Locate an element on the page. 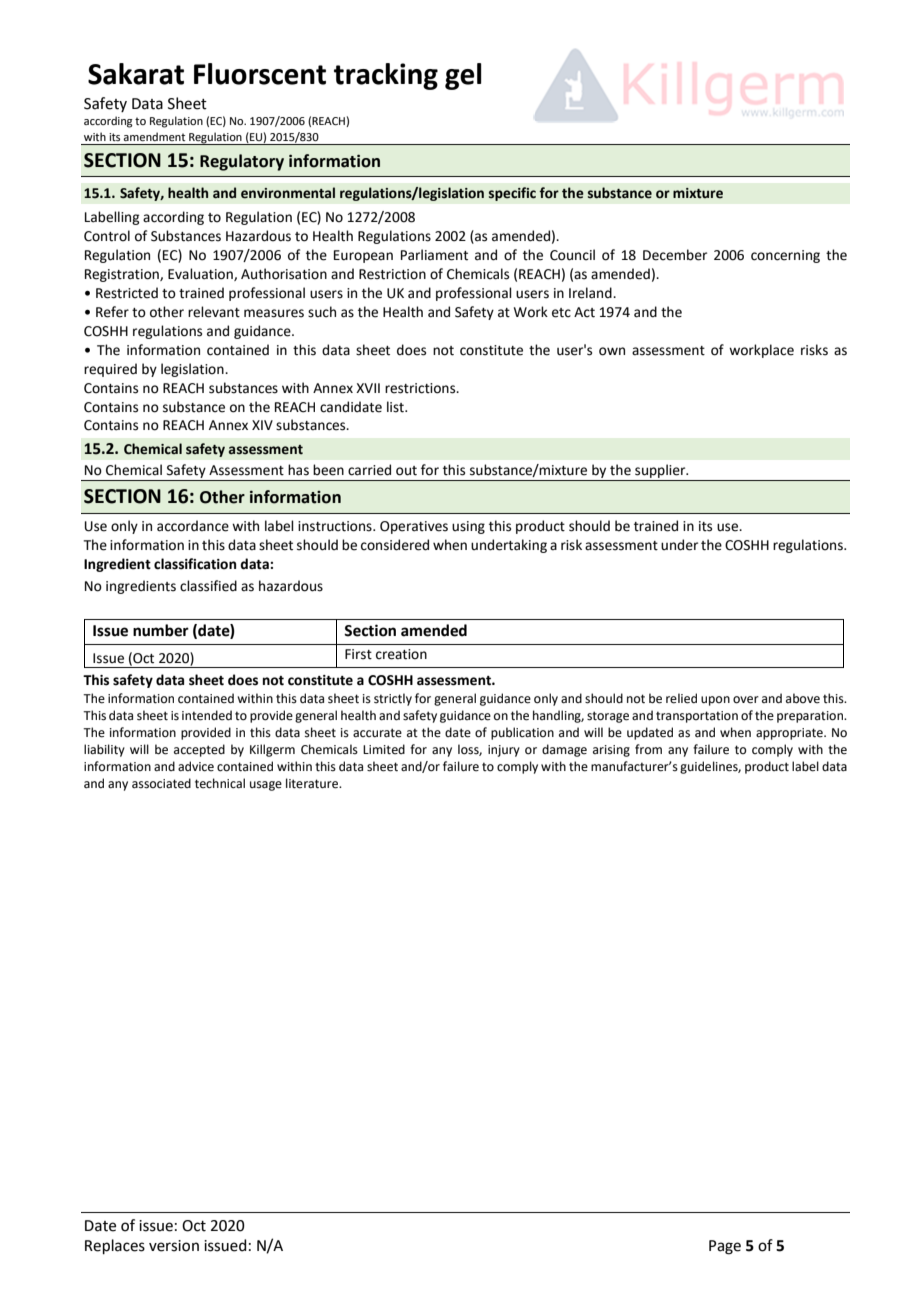  Page is located at coordinates (725, 1247).
